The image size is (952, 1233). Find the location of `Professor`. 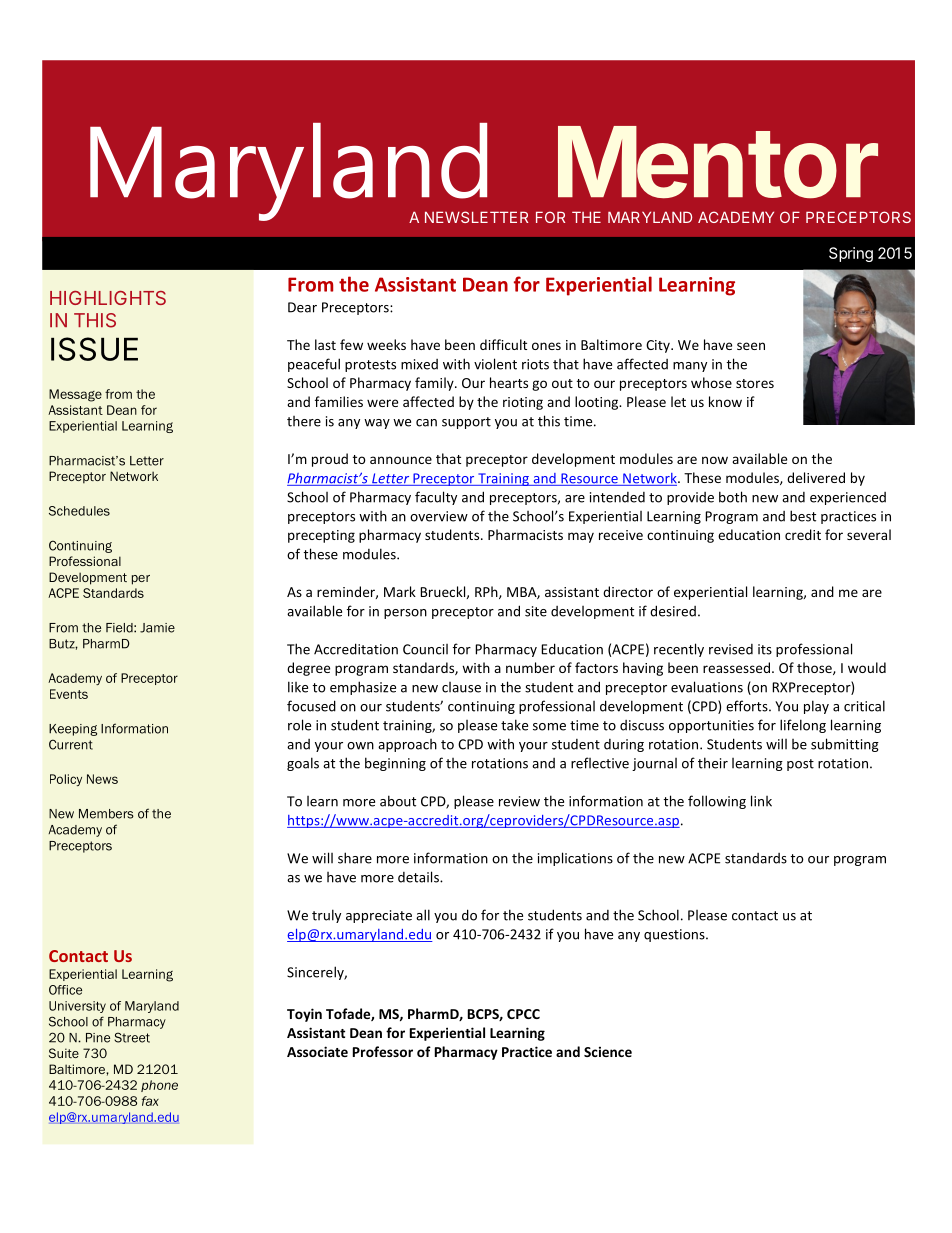

Professor is located at coordinates (383, 1051).
